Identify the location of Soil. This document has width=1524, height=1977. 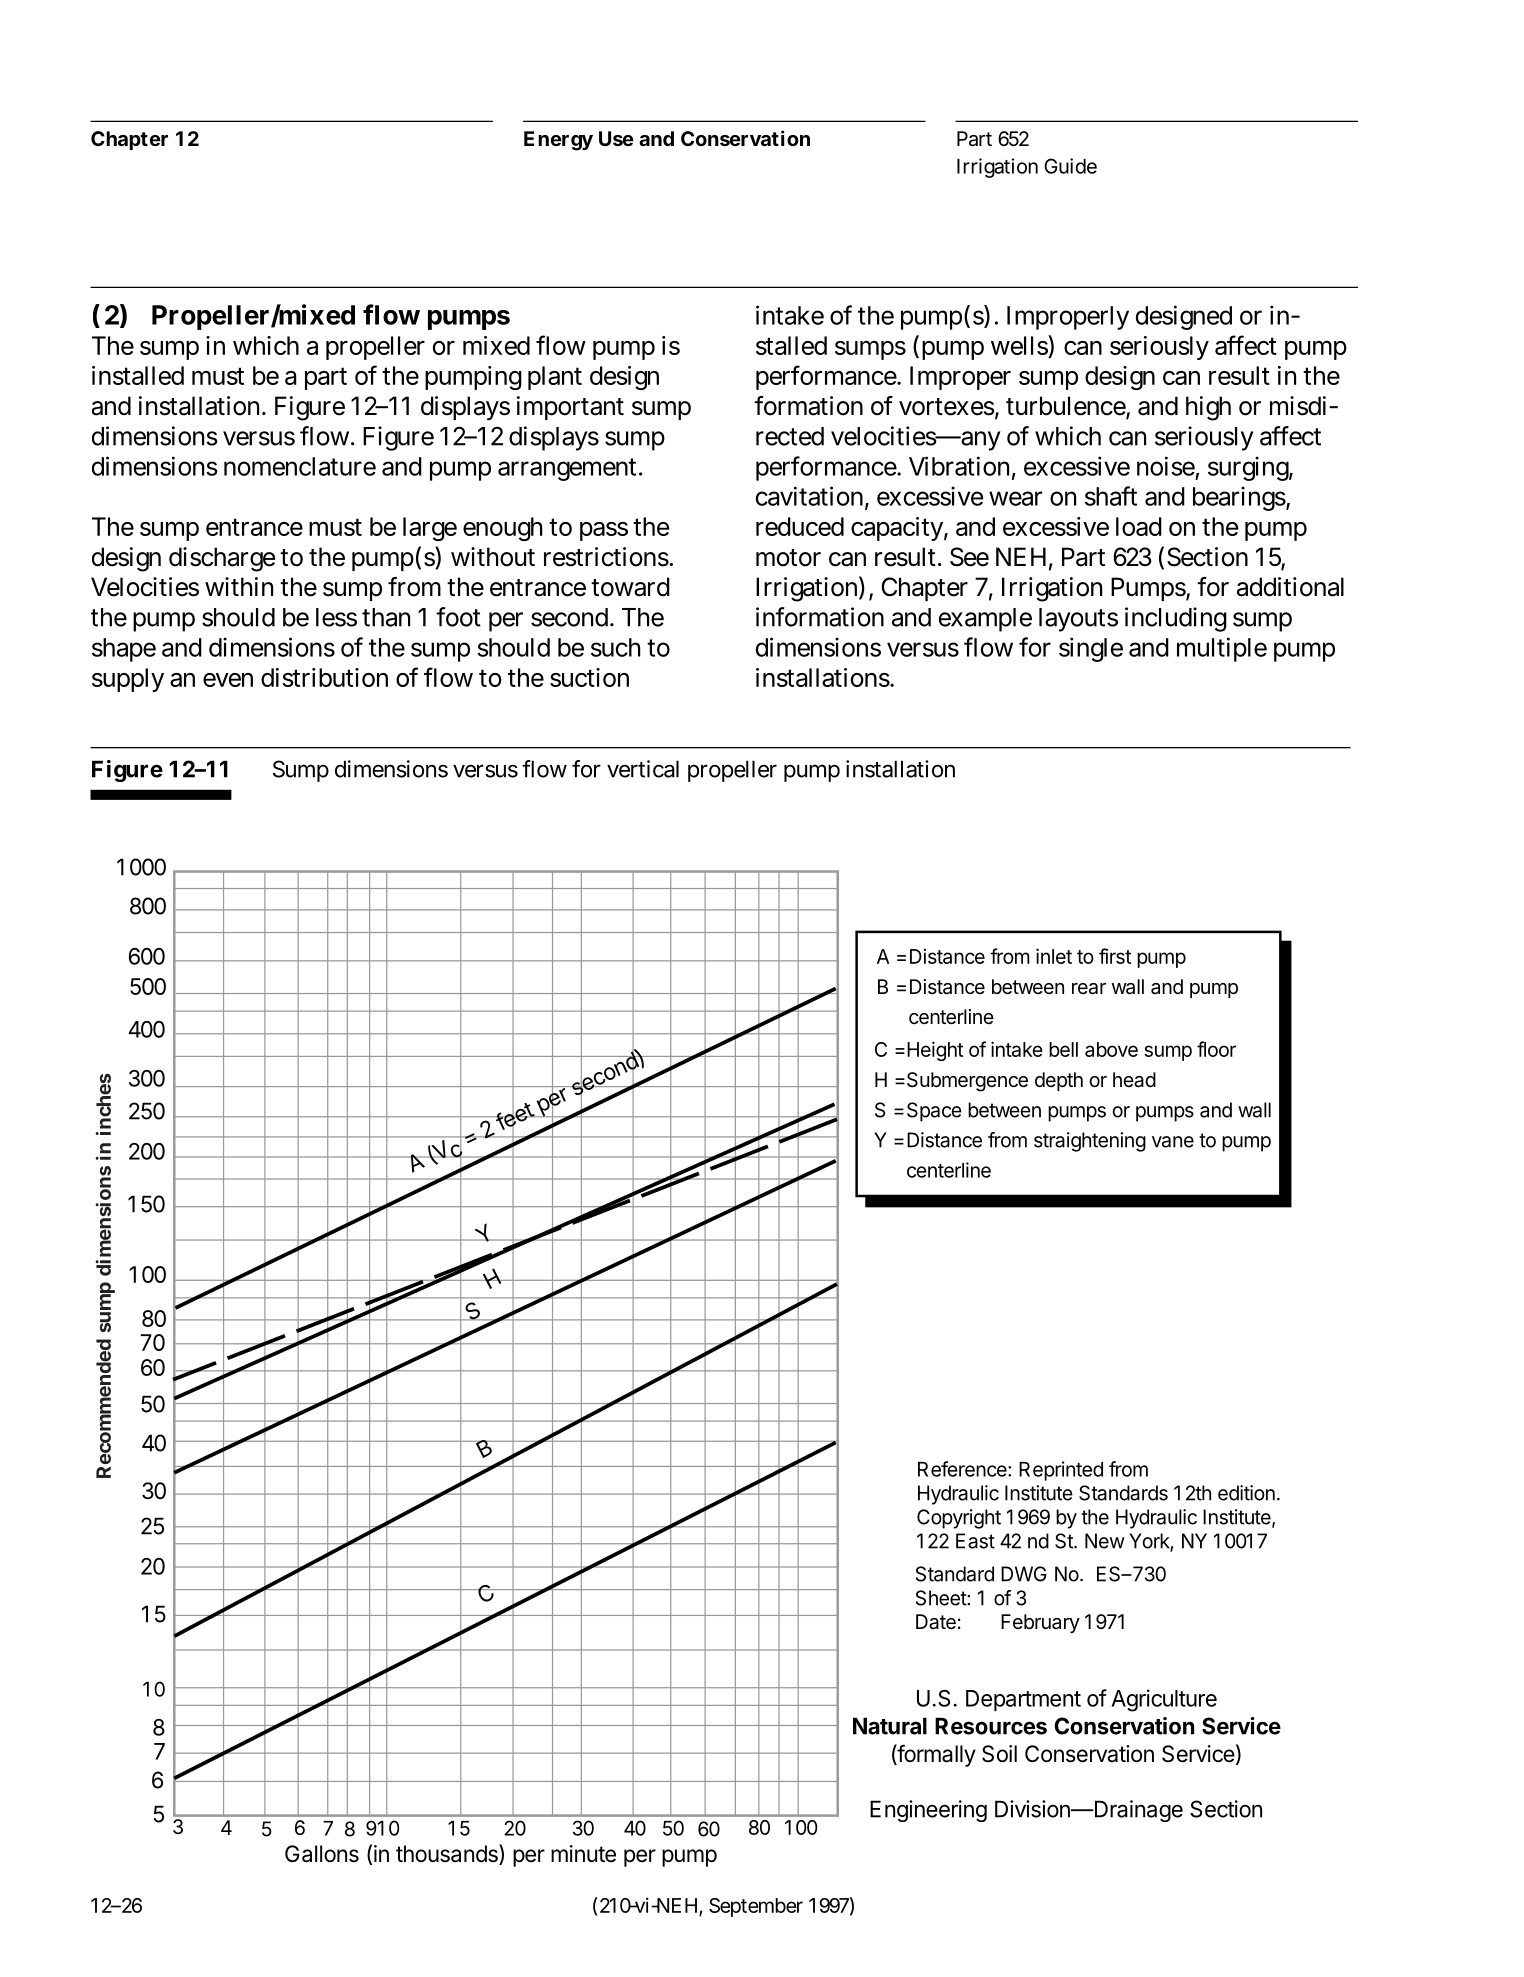
(999, 1754).
